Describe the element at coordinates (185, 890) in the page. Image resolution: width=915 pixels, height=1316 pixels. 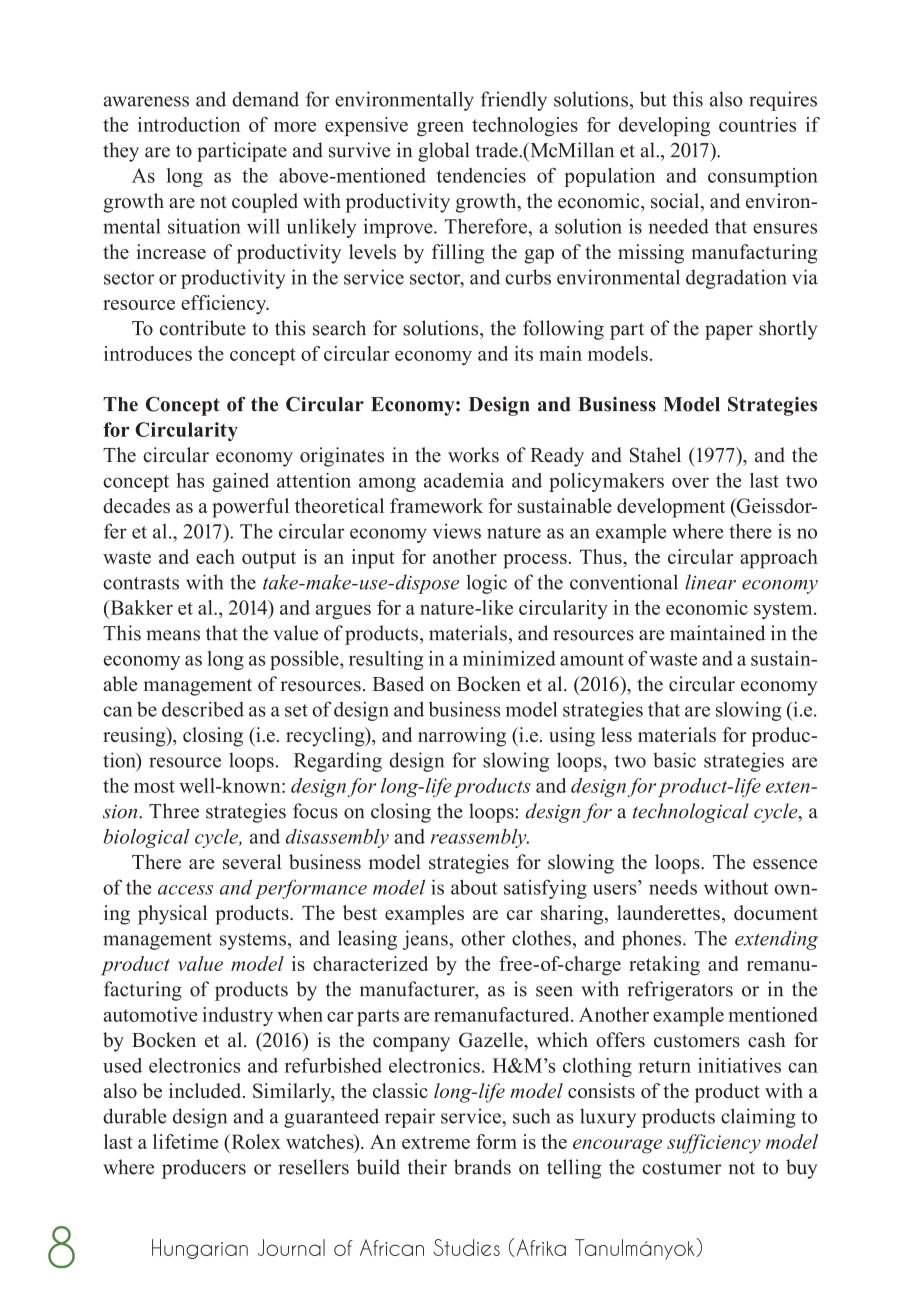
I see `access` at that location.
